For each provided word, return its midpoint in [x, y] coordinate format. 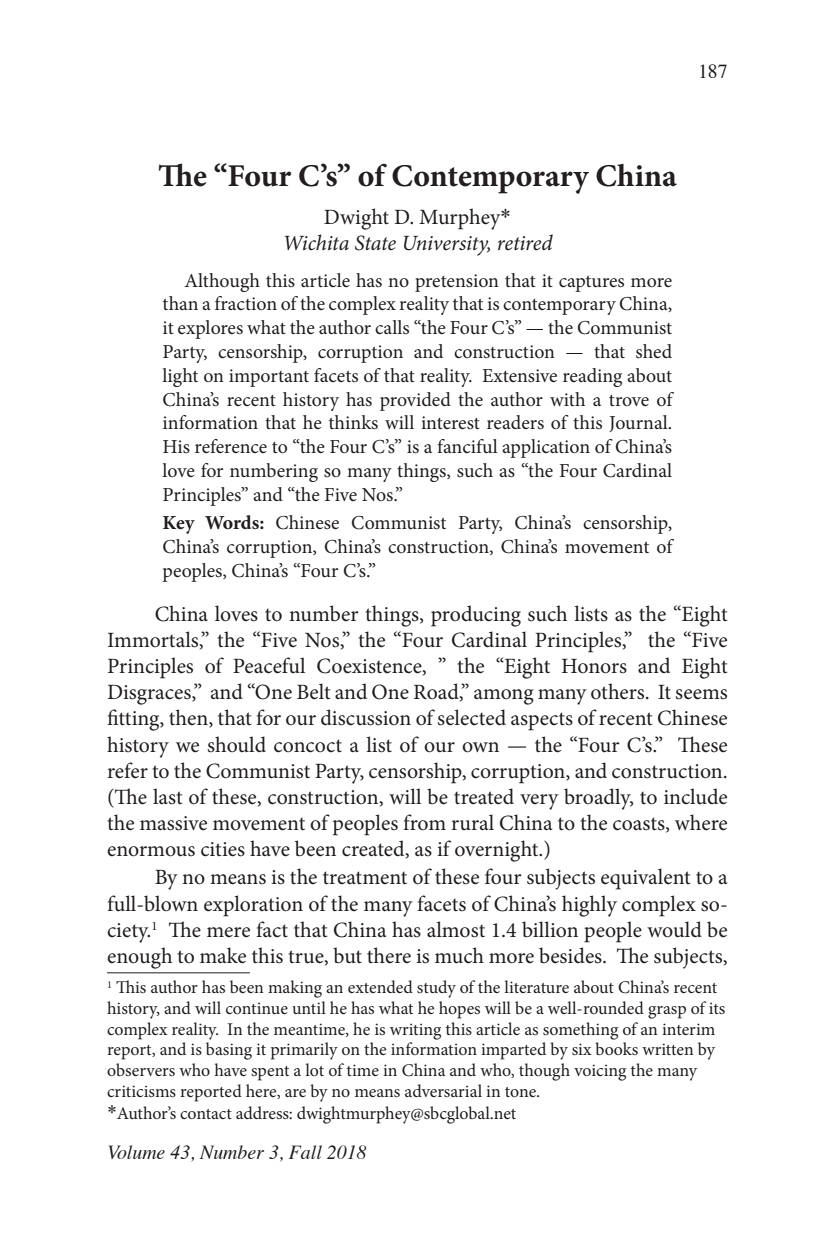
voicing [600, 1072]
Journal [639, 423]
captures [591, 284]
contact [206, 1114]
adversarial [443, 1090]
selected [472, 717]
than [180, 303]
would [674, 929]
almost [456, 929]
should [237, 744]
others [619, 691]
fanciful [467, 446]
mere [228, 932]
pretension [457, 283]
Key [179, 525]
